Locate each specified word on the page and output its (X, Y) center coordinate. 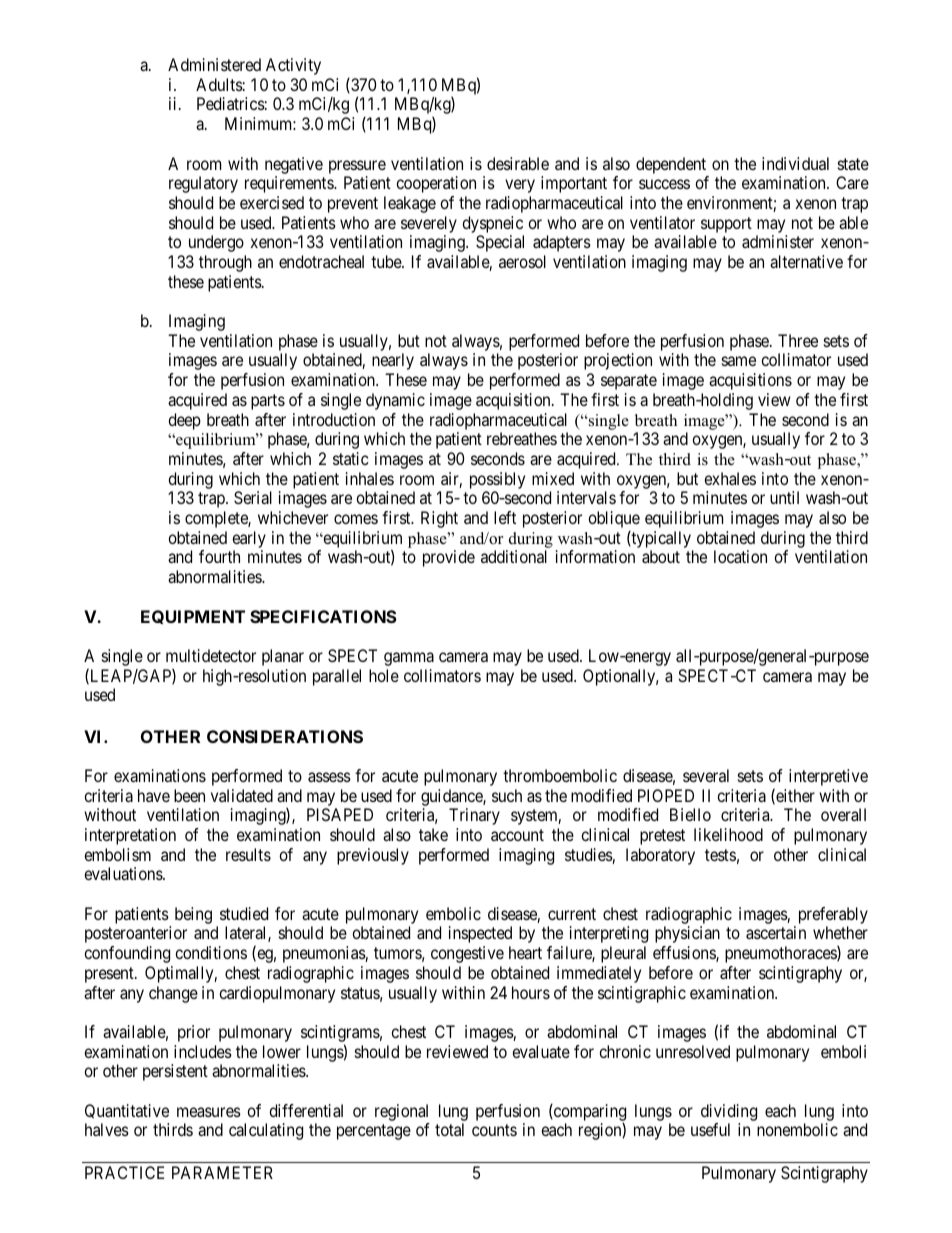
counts (494, 1130)
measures (209, 1112)
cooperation (436, 184)
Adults (219, 84)
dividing (729, 1112)
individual (795, 163)
